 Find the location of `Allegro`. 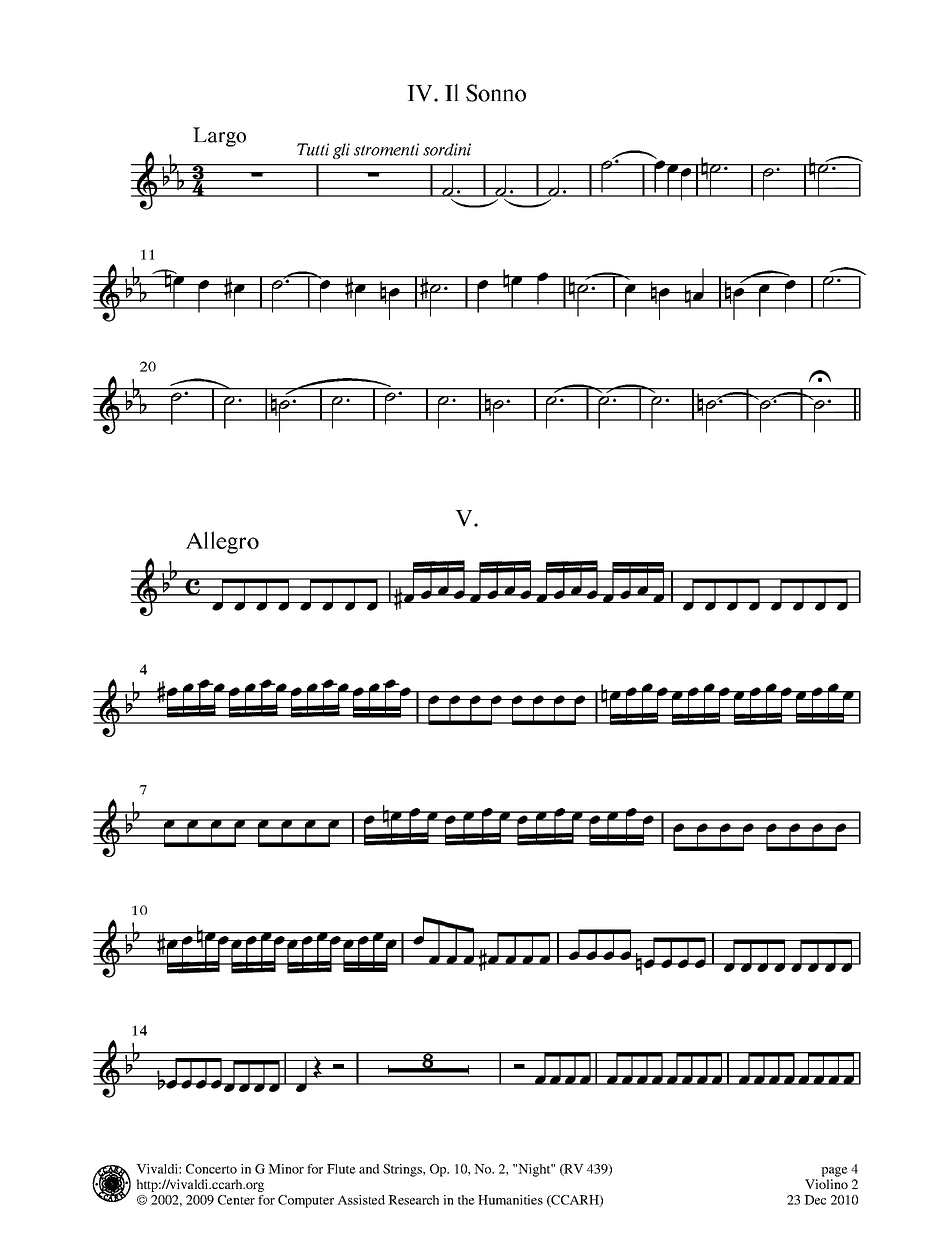

Allegro is located at coordinates (222, 542).
